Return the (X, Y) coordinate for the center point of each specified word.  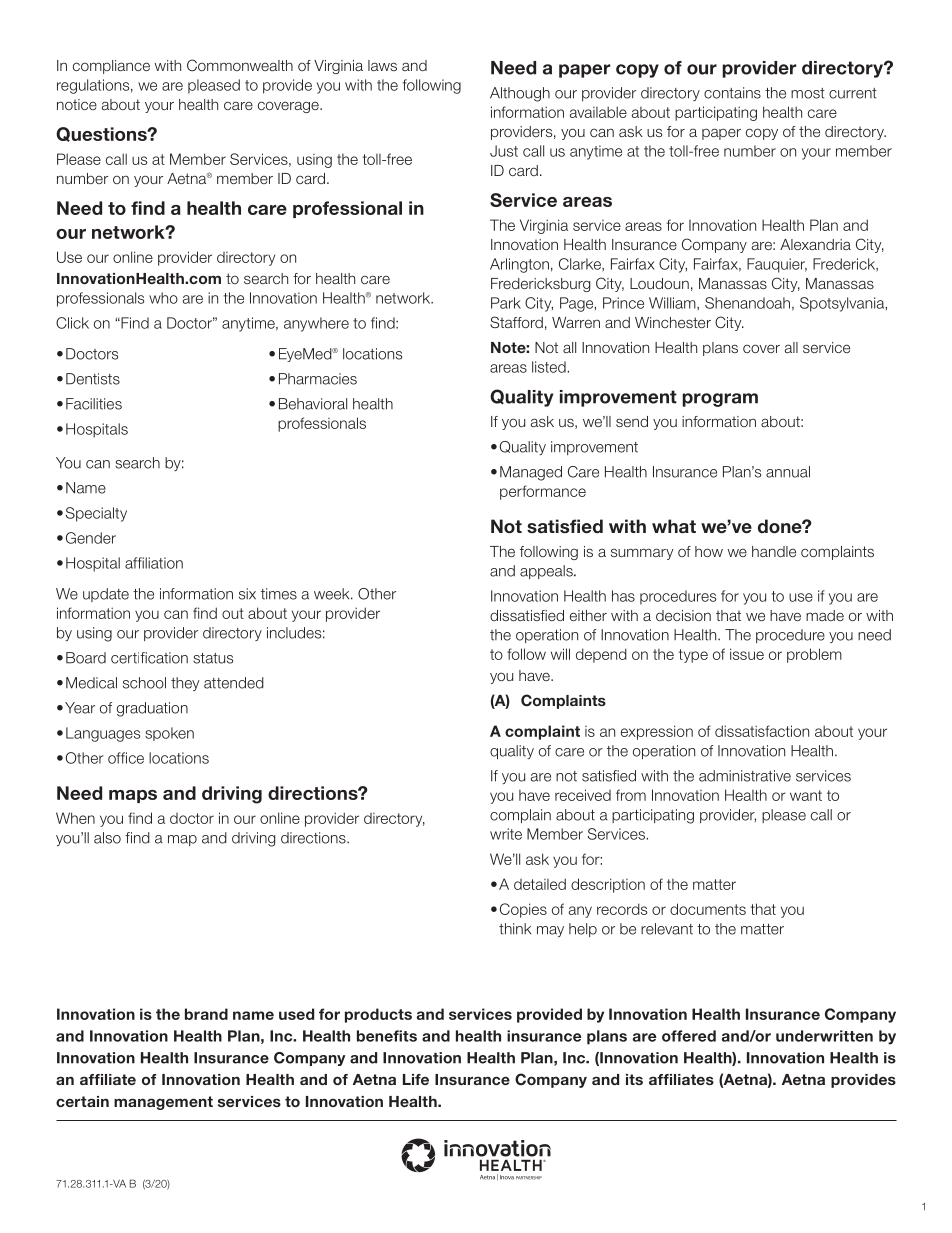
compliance (111, 67)
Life (416, 1079)
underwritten (824, 1036)
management (163, 1103)
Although (520, 94)
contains (732, 93)
